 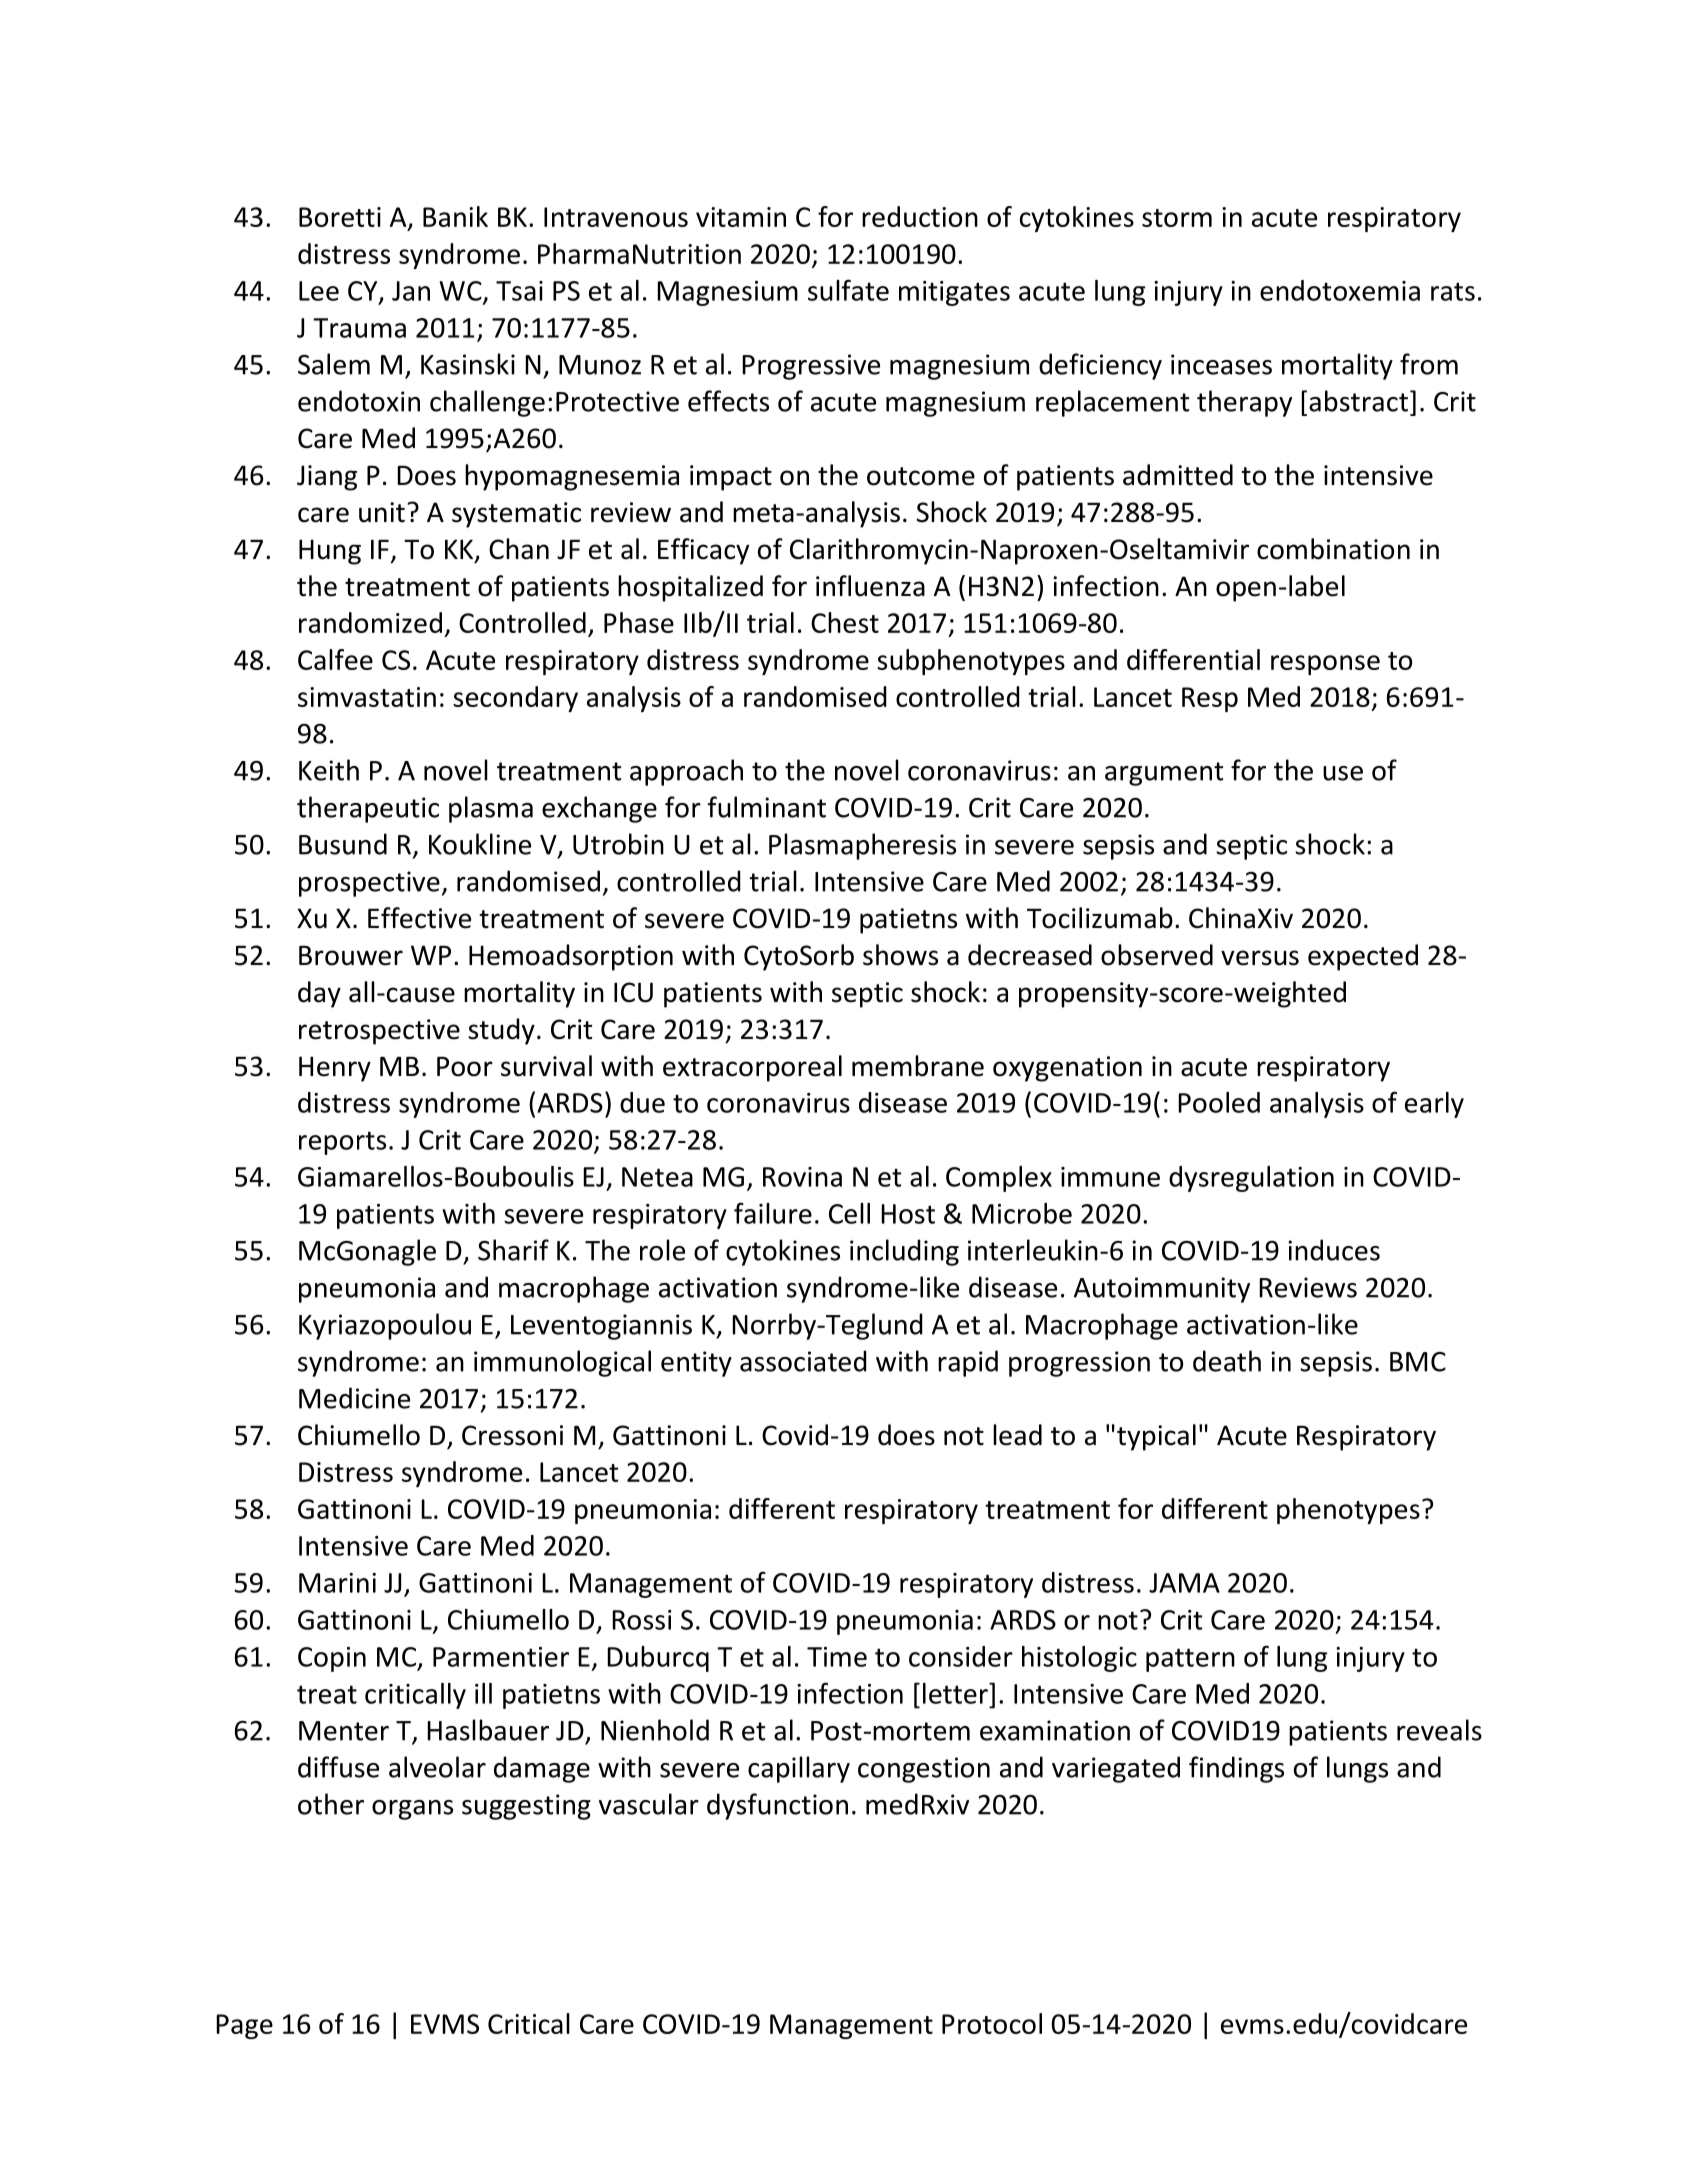 What do you see at coordinates (1260, 958) in the document?
I see `versus` at bounding box center [1260, 958].
